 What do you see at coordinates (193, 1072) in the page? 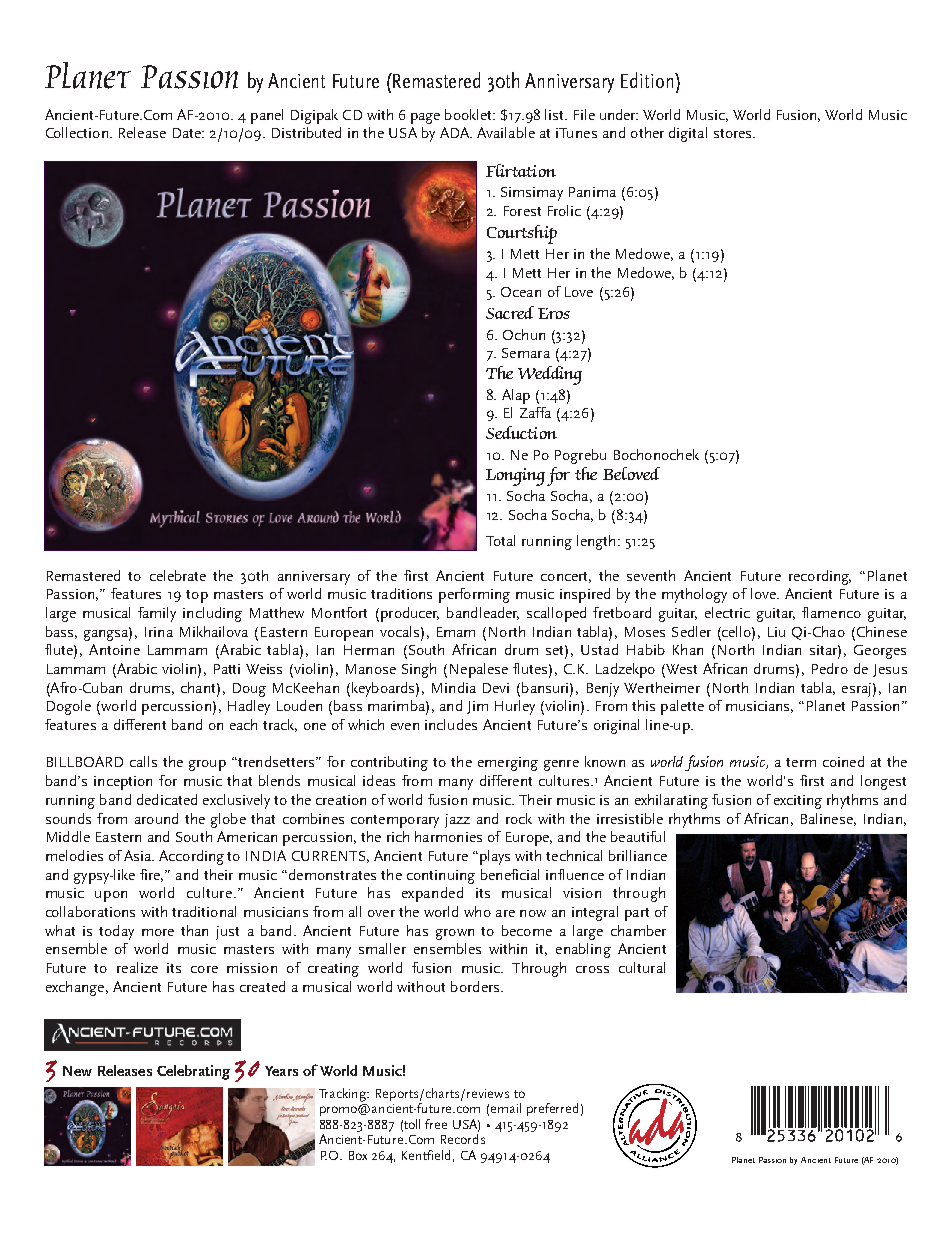
I see `Celebrating` at bounding box center [193, 1072].
